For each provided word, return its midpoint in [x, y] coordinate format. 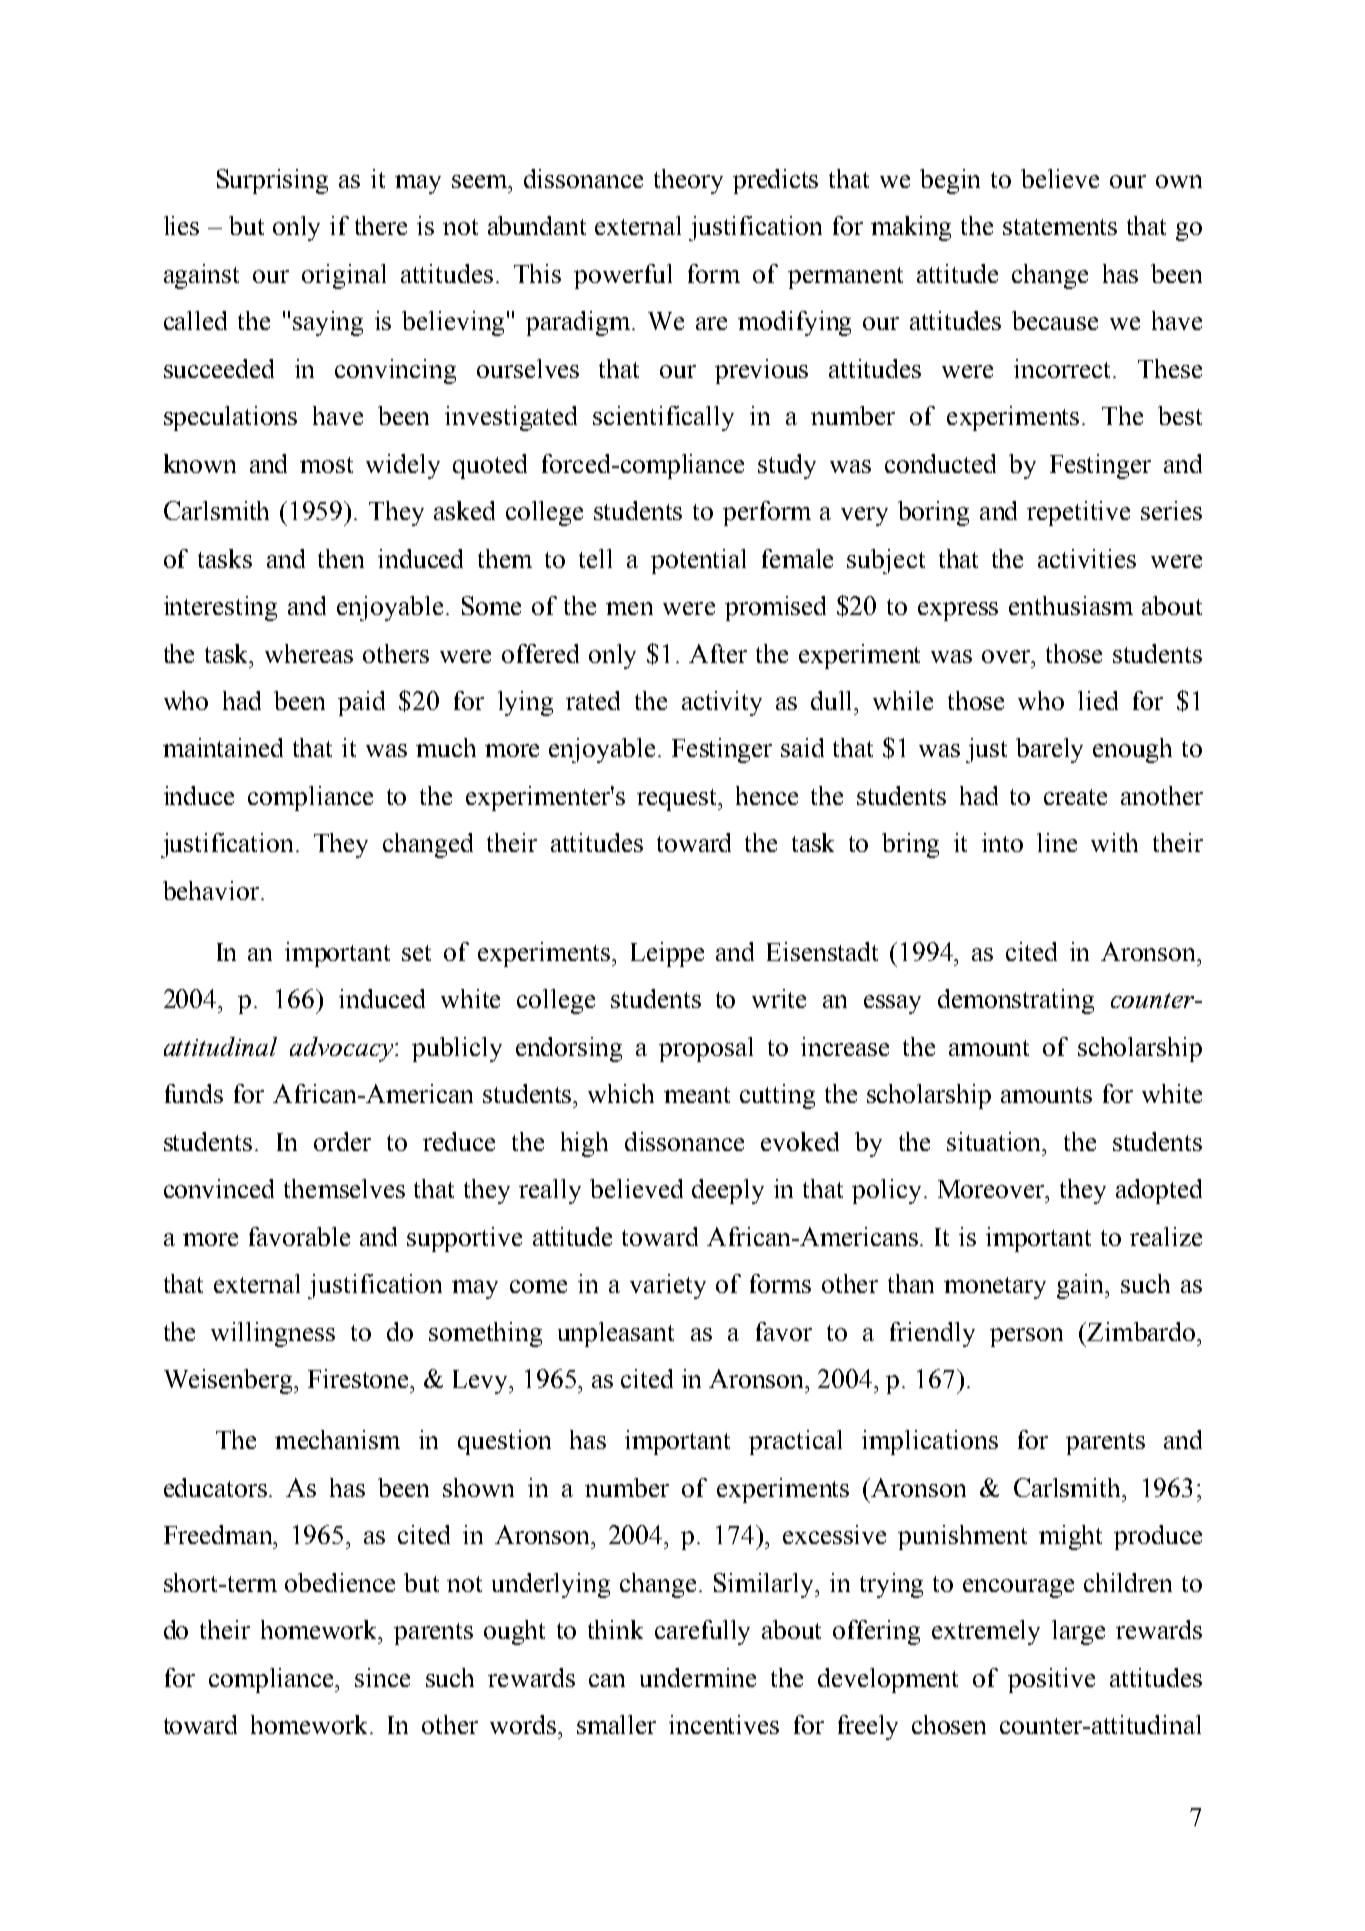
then [341, 558]
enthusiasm [1071, 605]
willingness [273, 1334]
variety [668, 1286]
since [382, 1677]
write [779, 998]
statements [1060, 227]
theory [688, 181]
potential [698, 561]
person [1026, 1337]
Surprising [272, 181]
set [416, 953]
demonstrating [1016, 1001]
